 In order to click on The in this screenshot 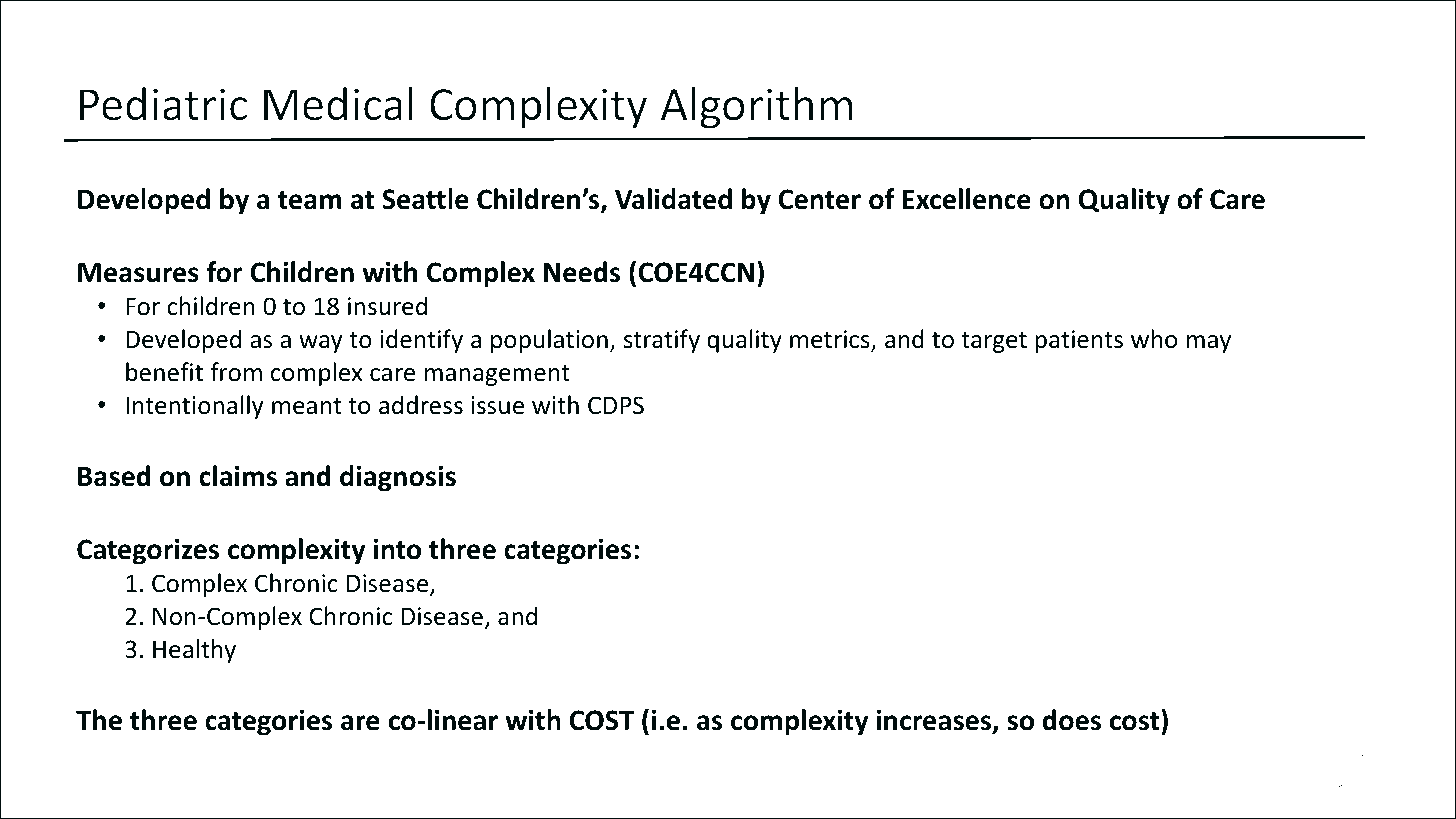, I will do `click(99, 720)`.
